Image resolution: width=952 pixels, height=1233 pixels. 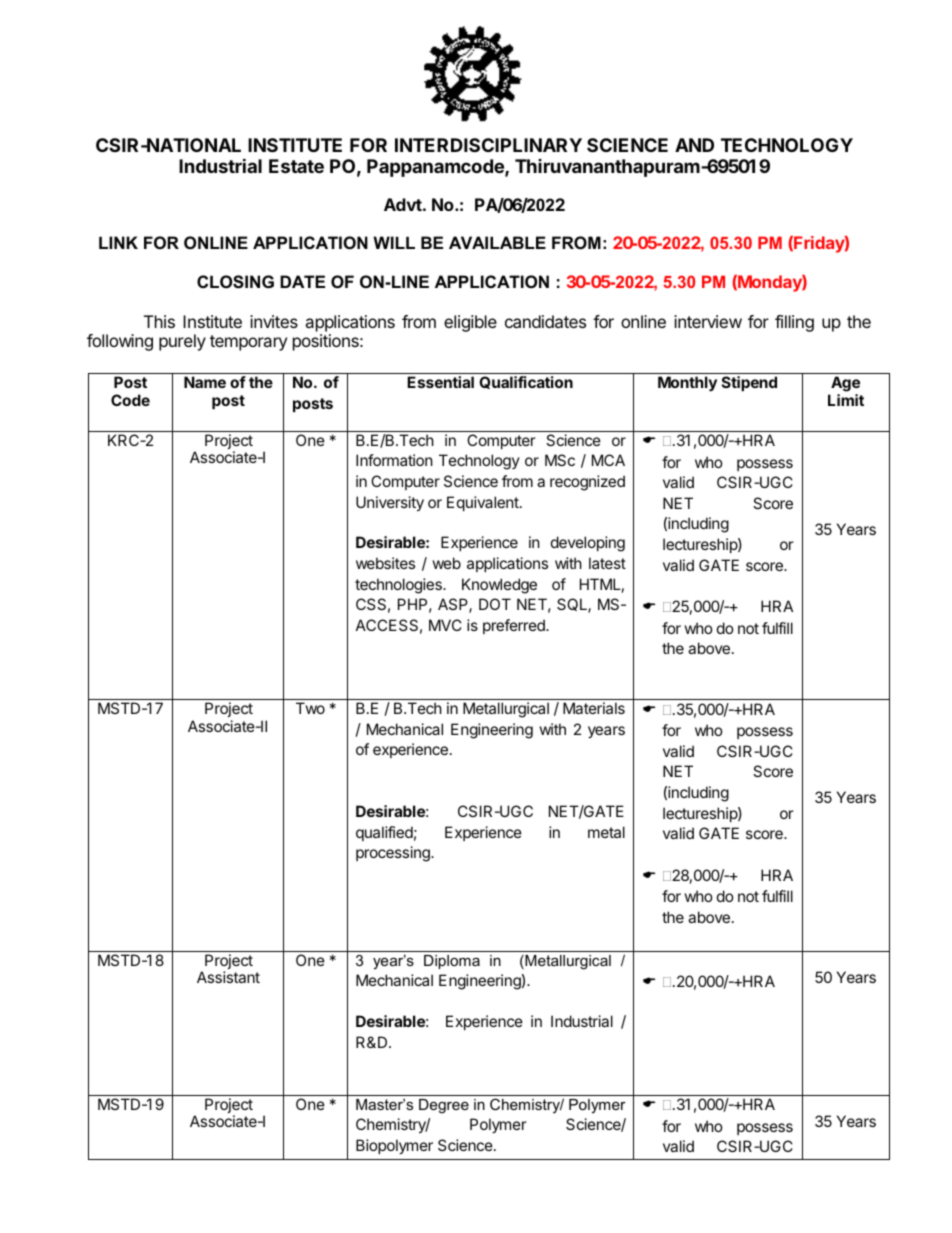 What do you see at coordinates (607, 563) in the image?
I see `latest` at bounding box center [607, 563].
